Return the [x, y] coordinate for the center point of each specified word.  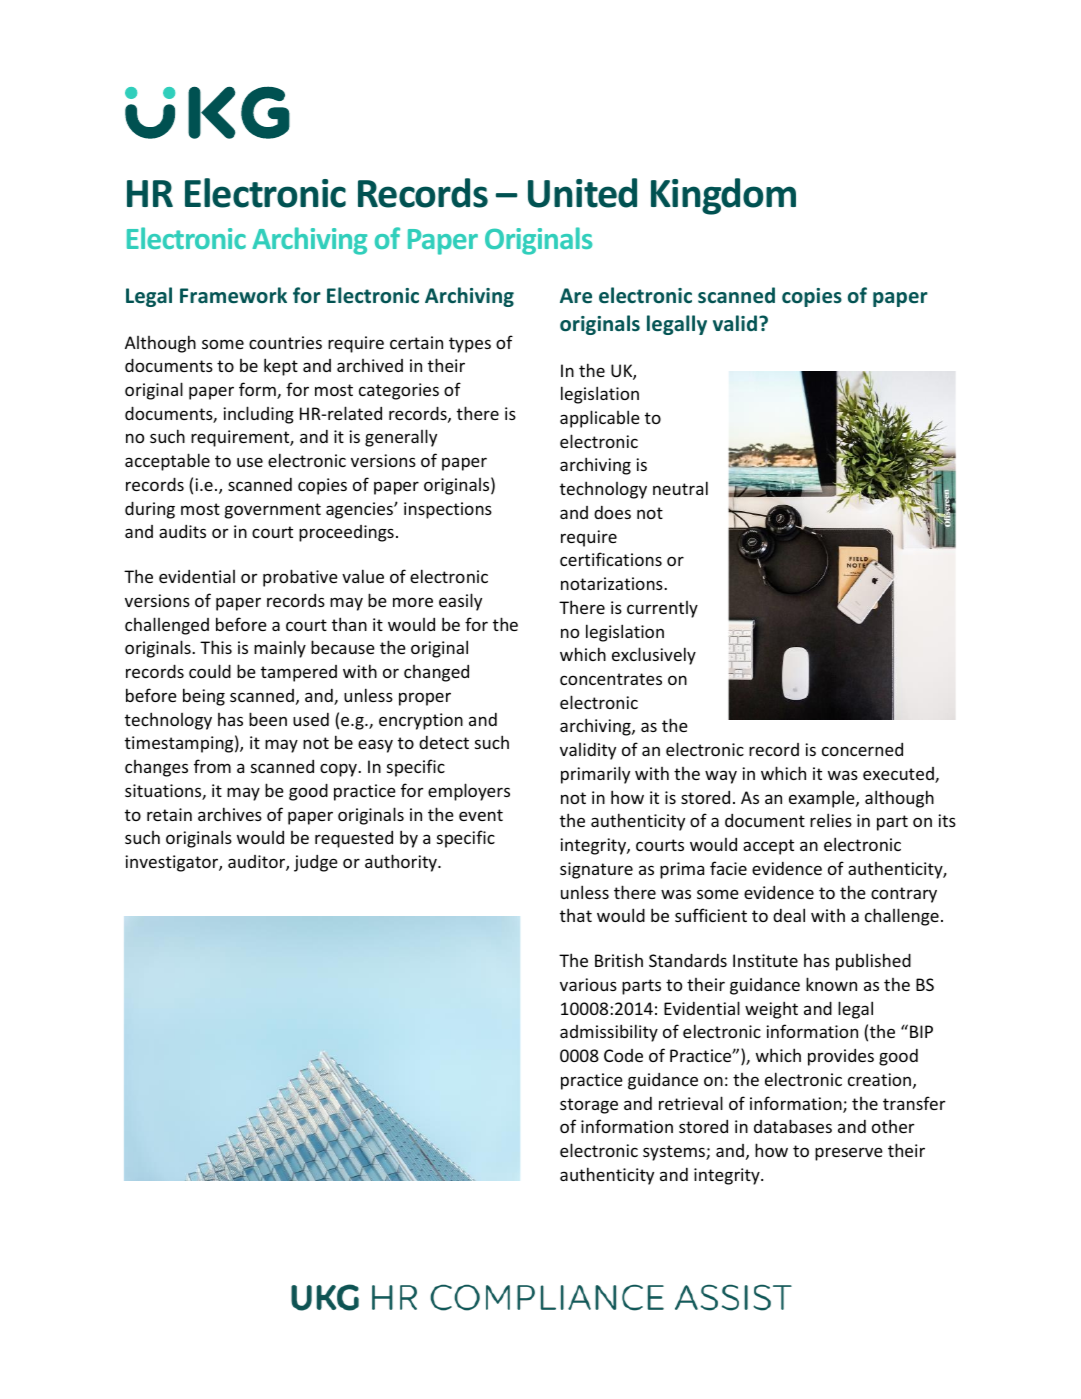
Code [623, 1055]
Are [576, 296]
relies [831, 820]
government [273, 511]
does [612, 512]
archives [230, 814]
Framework [233, 295]
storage [589, 1106]
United [582, 193]
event [481, 815]
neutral [680, 488]
